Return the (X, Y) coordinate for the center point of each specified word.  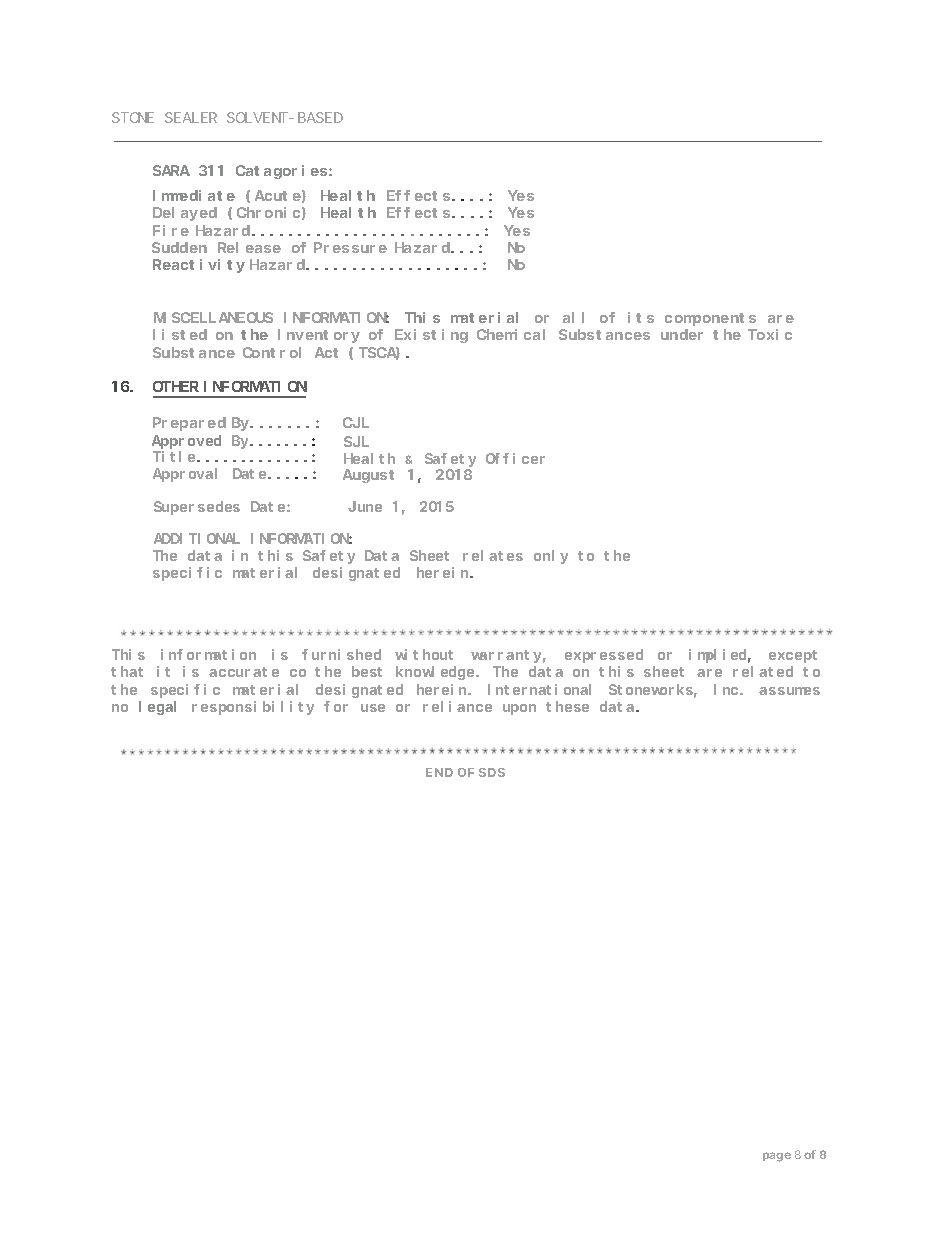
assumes (789, 691)
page (777, 1157)
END (439, 772)
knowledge (436, 673)
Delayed (185, 214)
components (710, 319)
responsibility (253, 708)
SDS (492, 772)
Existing (431, 336)
